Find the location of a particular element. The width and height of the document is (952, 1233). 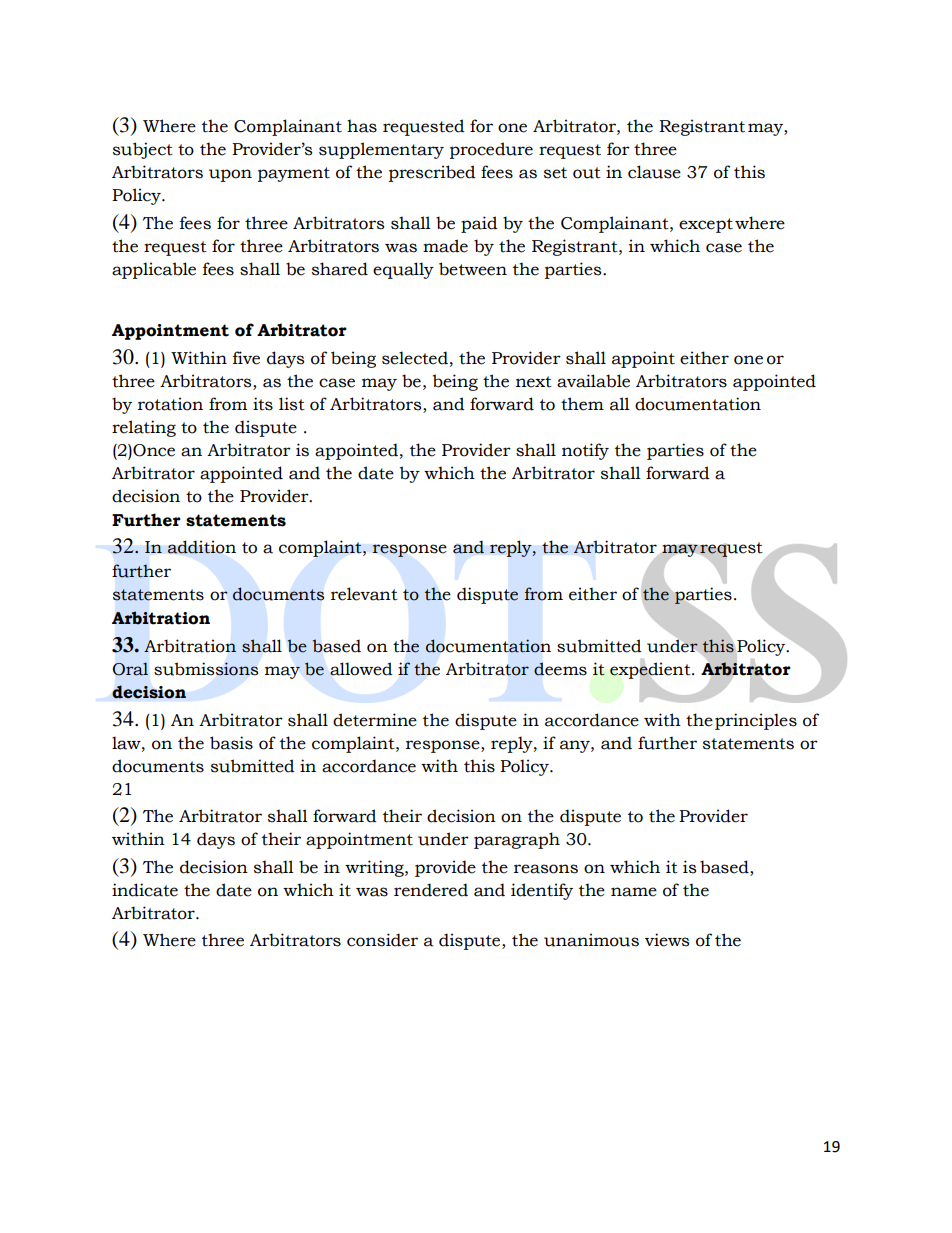

determine is located at coordinates (375, 720).
